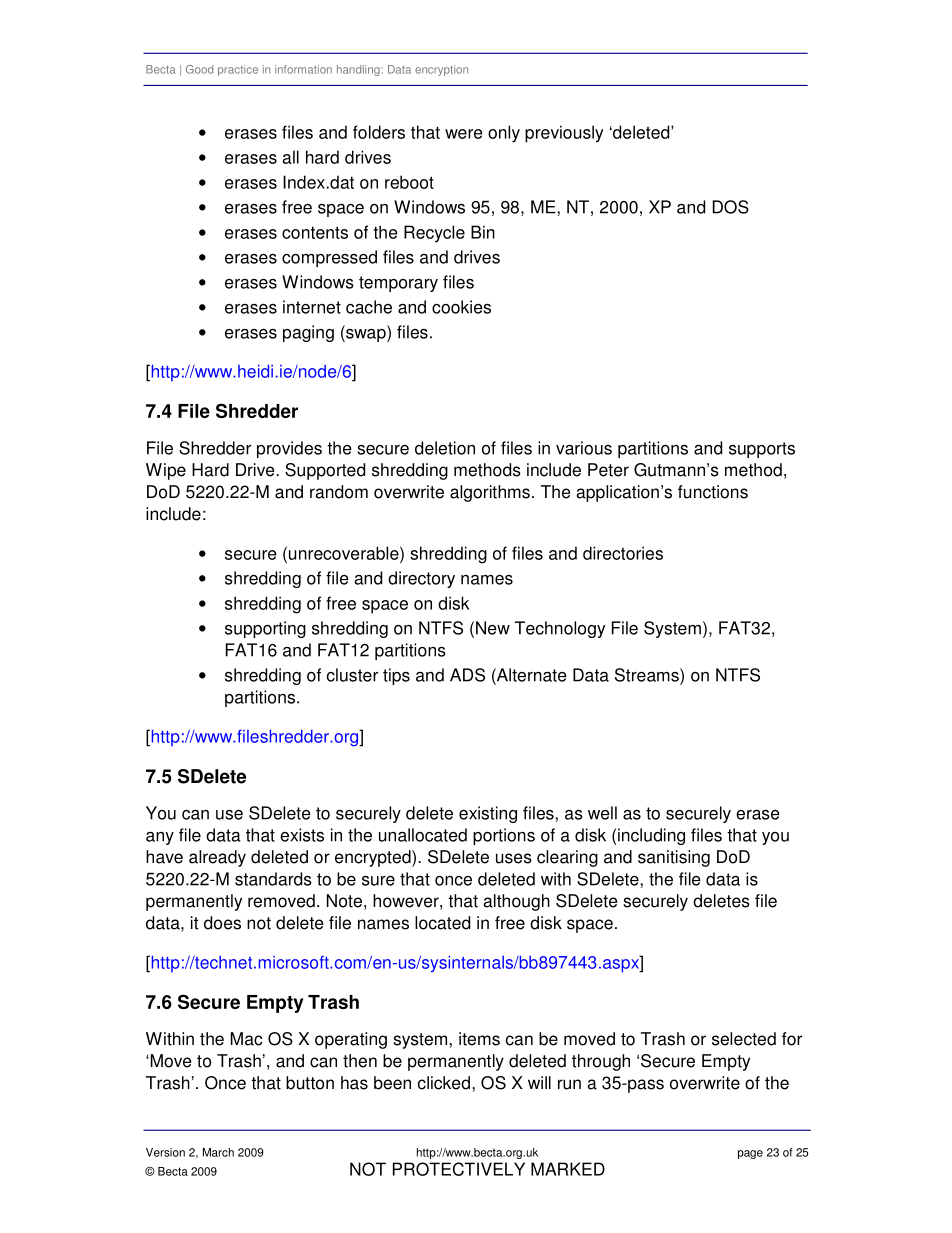  I want to click on were, so click(463, 134).
